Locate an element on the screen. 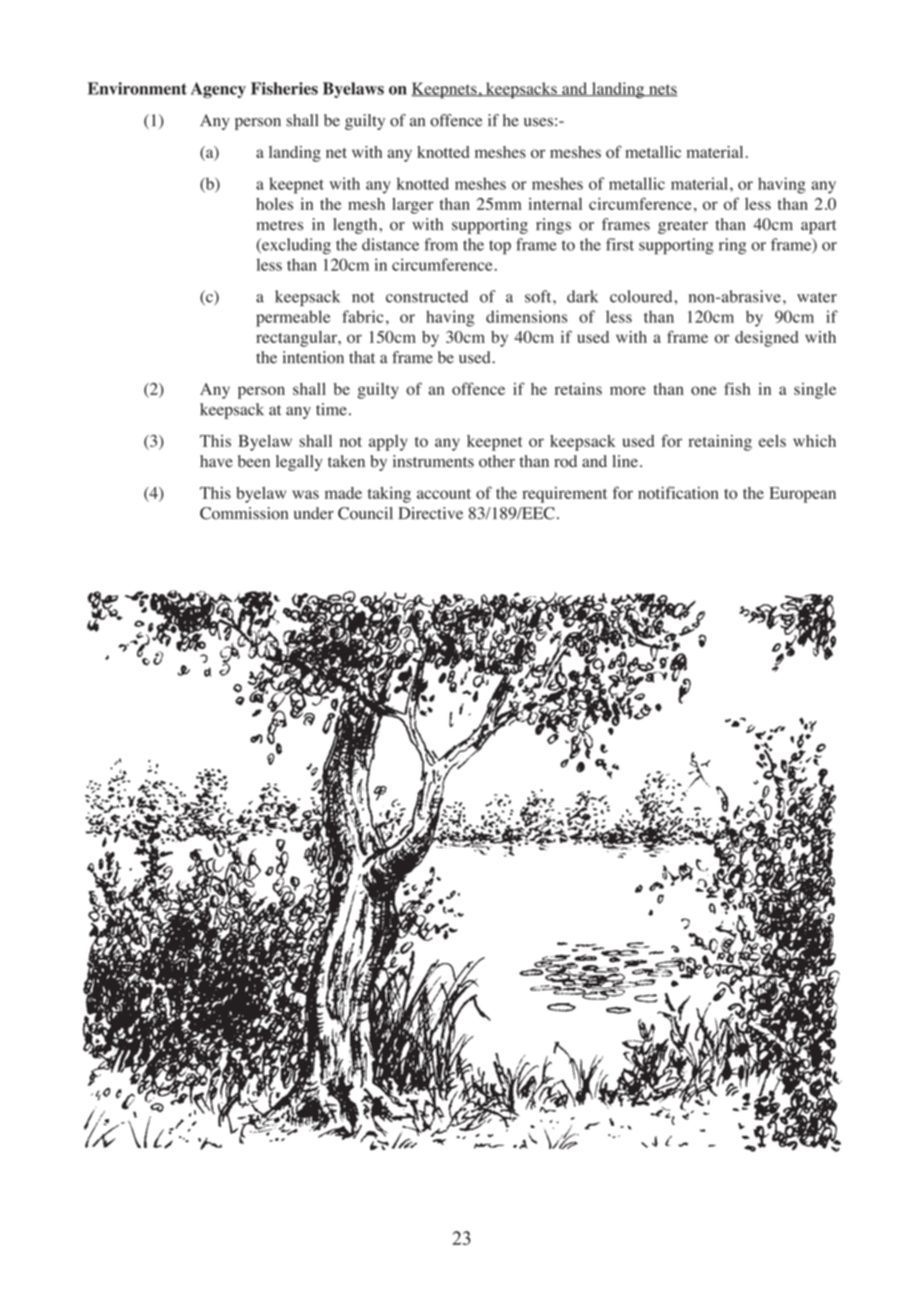  greater is located at coordinates (683, 227).
